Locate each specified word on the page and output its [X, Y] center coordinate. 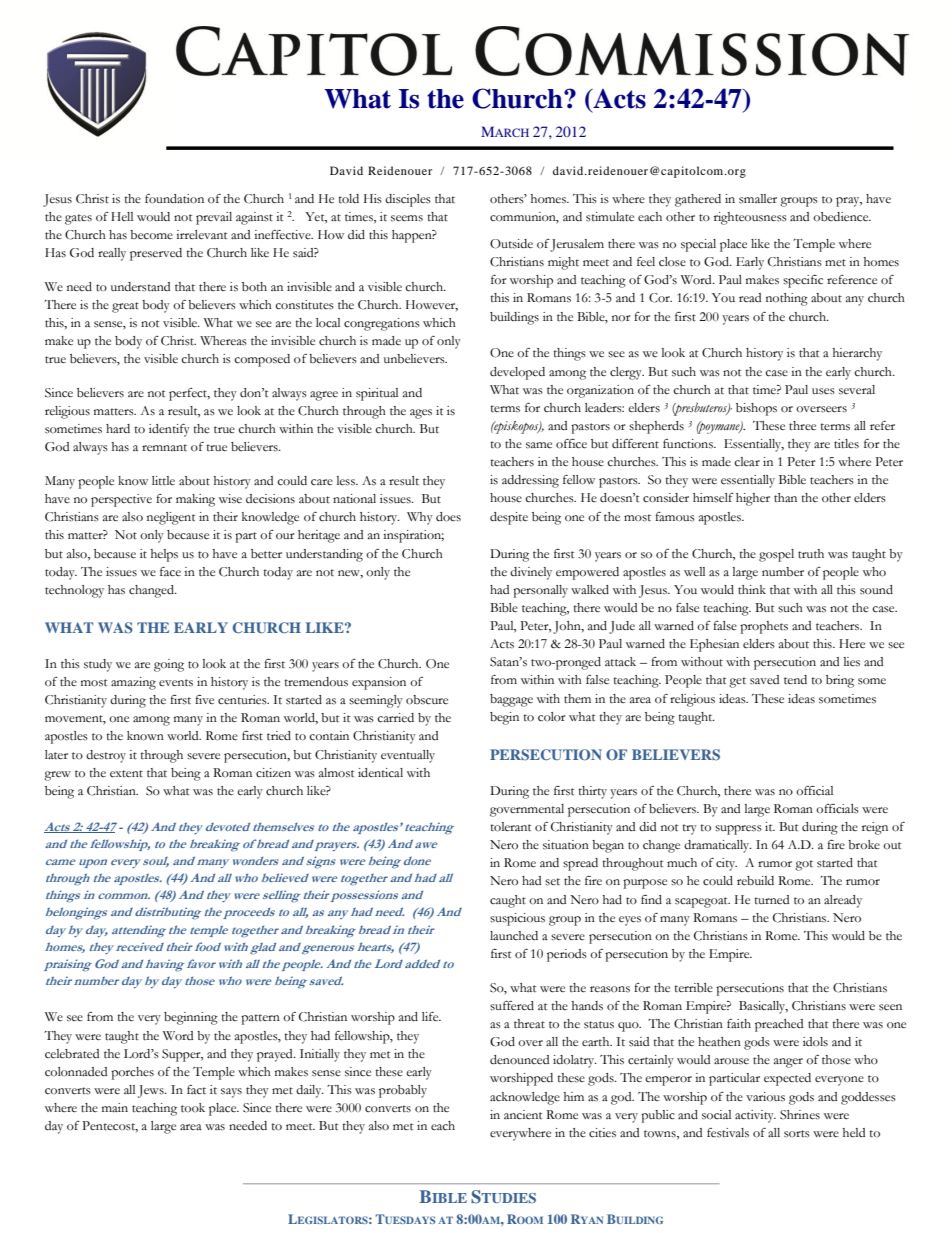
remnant [164, 448]
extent [126, 773]
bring [840, 681]
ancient [523, 1115]
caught [508, 901]
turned [771, 900]
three [802, 425]
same [539, 445]
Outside [511, 244]
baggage [511, 700]
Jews [152, 1091]
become [151, 235]
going [169, 665]
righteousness [750, 218]
